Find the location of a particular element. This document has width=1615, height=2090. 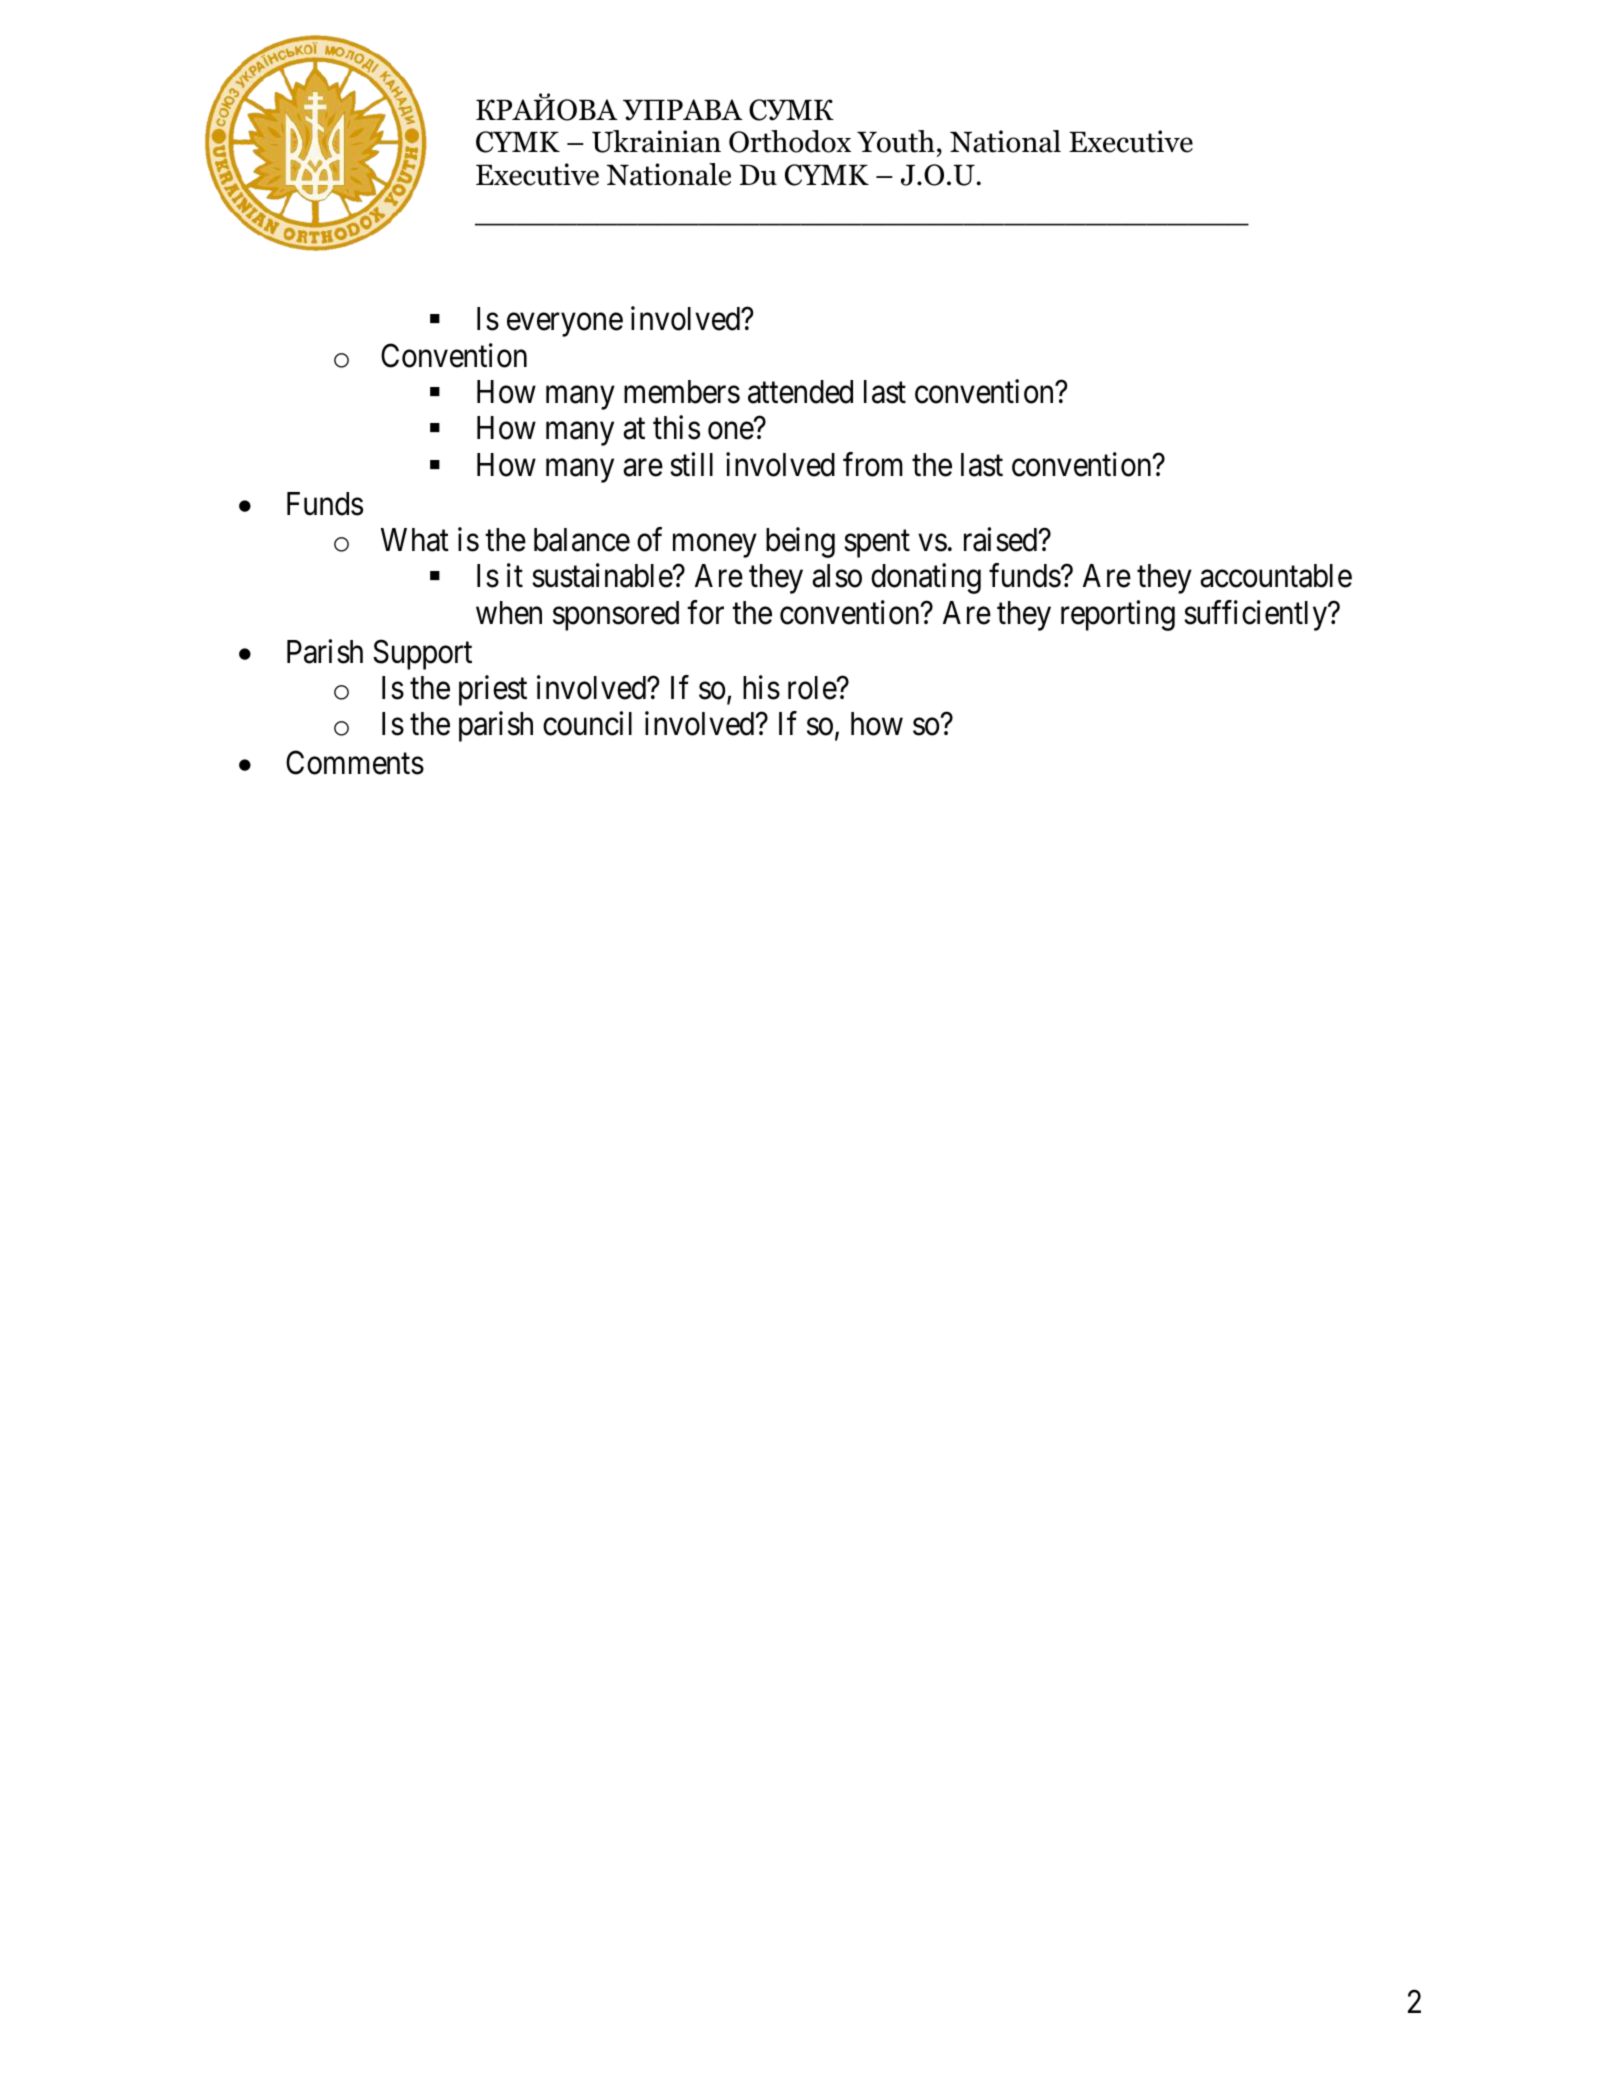

Youth is located at coordinates (896, 141).
